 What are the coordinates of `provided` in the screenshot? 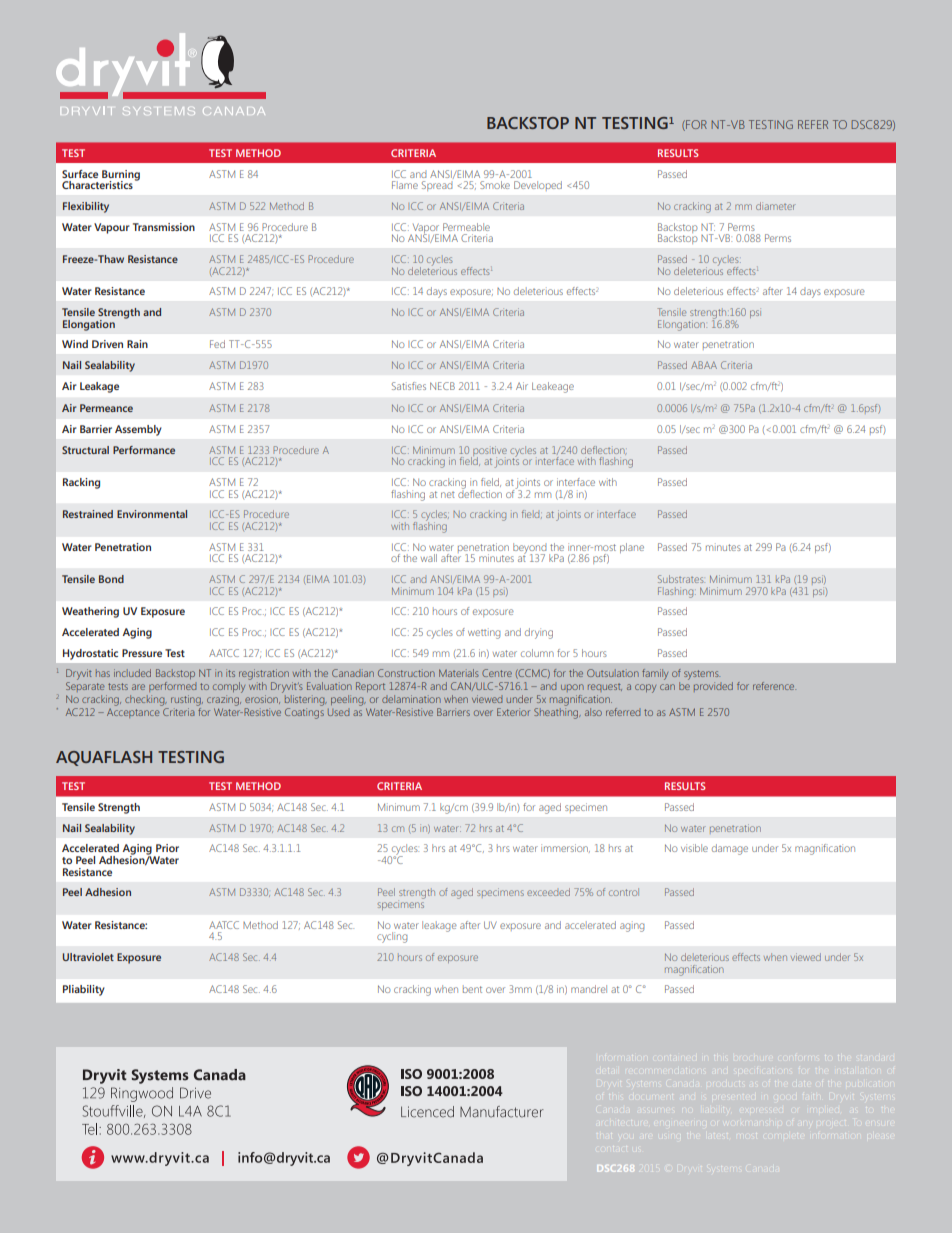 It's located at (713, 687).
